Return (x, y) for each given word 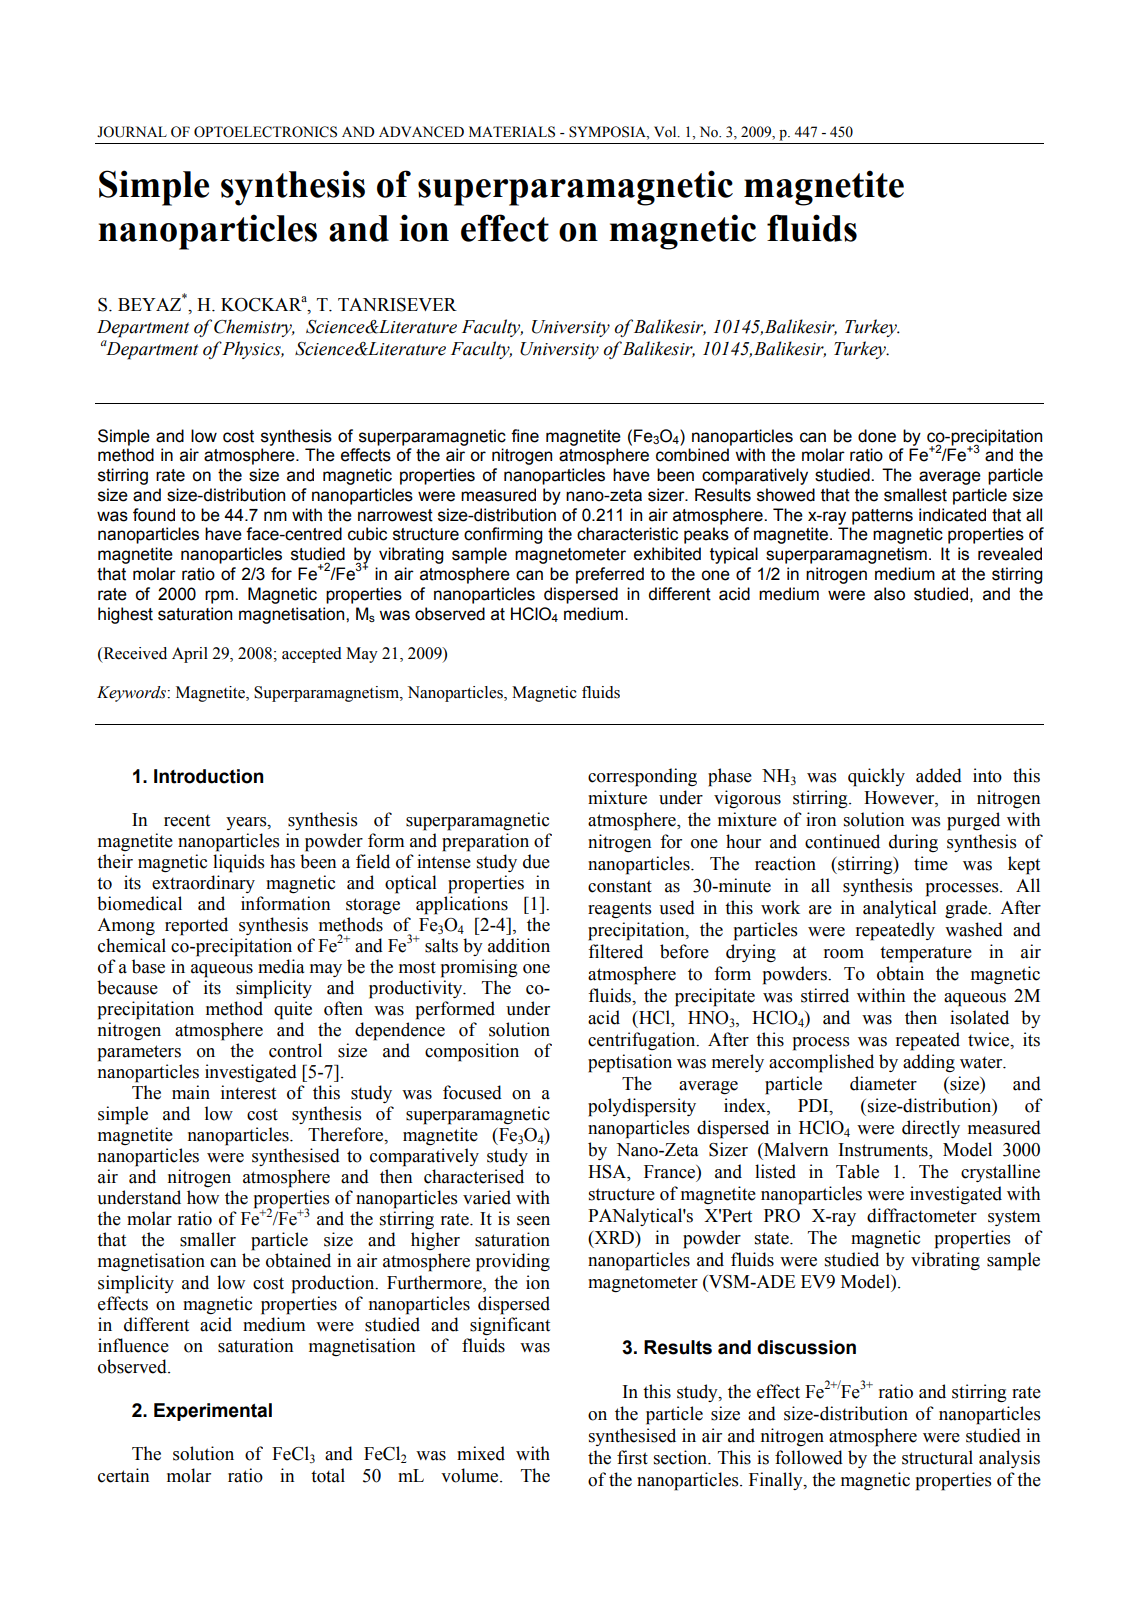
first (632, 1457)
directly (931, 1129)
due (536, 861)
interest (248, 1092)
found (154, 515)
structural (937, 1457)
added (939, 775)
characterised (474, 1176)
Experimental (213, 1412)
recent (187, 820)
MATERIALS (512, 132)
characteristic (627, 534)
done (877, 436)
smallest (915, 495)
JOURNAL (132, 132)
